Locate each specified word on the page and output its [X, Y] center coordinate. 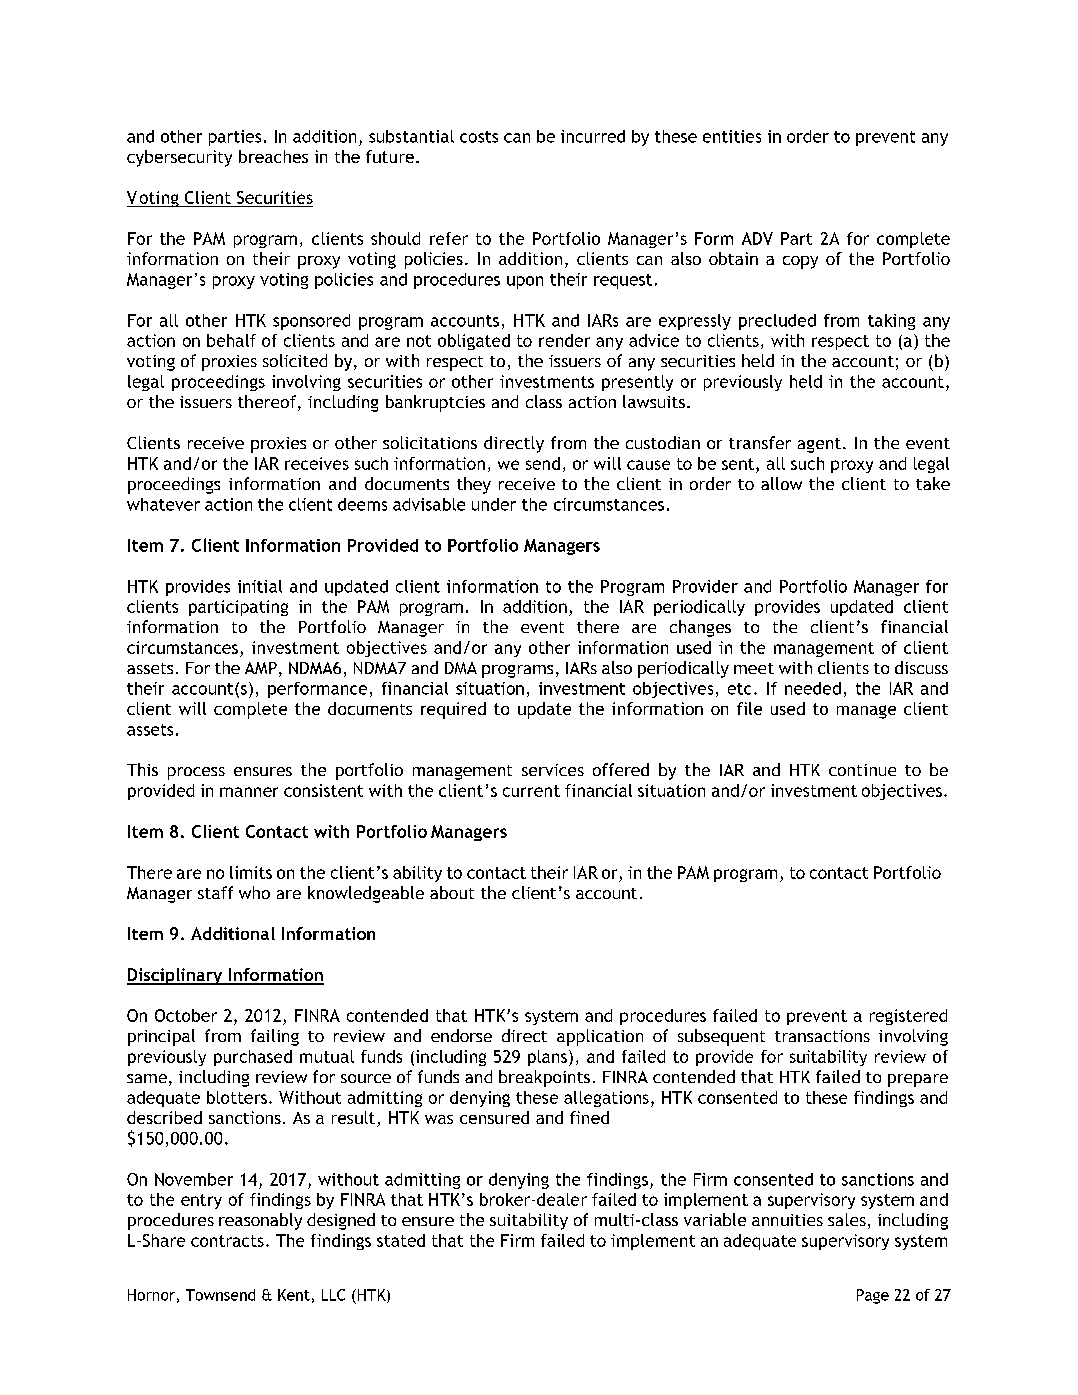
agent [819, 445]
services [553, 770]
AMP [261, 668]
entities [732, 136]
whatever [163, 504]
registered [908, 1017]
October [186, 1015]
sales [847, 1219]
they [474, 485]
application [600, 1037]
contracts [227, 1241]
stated [401, 1240]
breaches [273, 156]
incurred [593, 136]
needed [813, 688]
